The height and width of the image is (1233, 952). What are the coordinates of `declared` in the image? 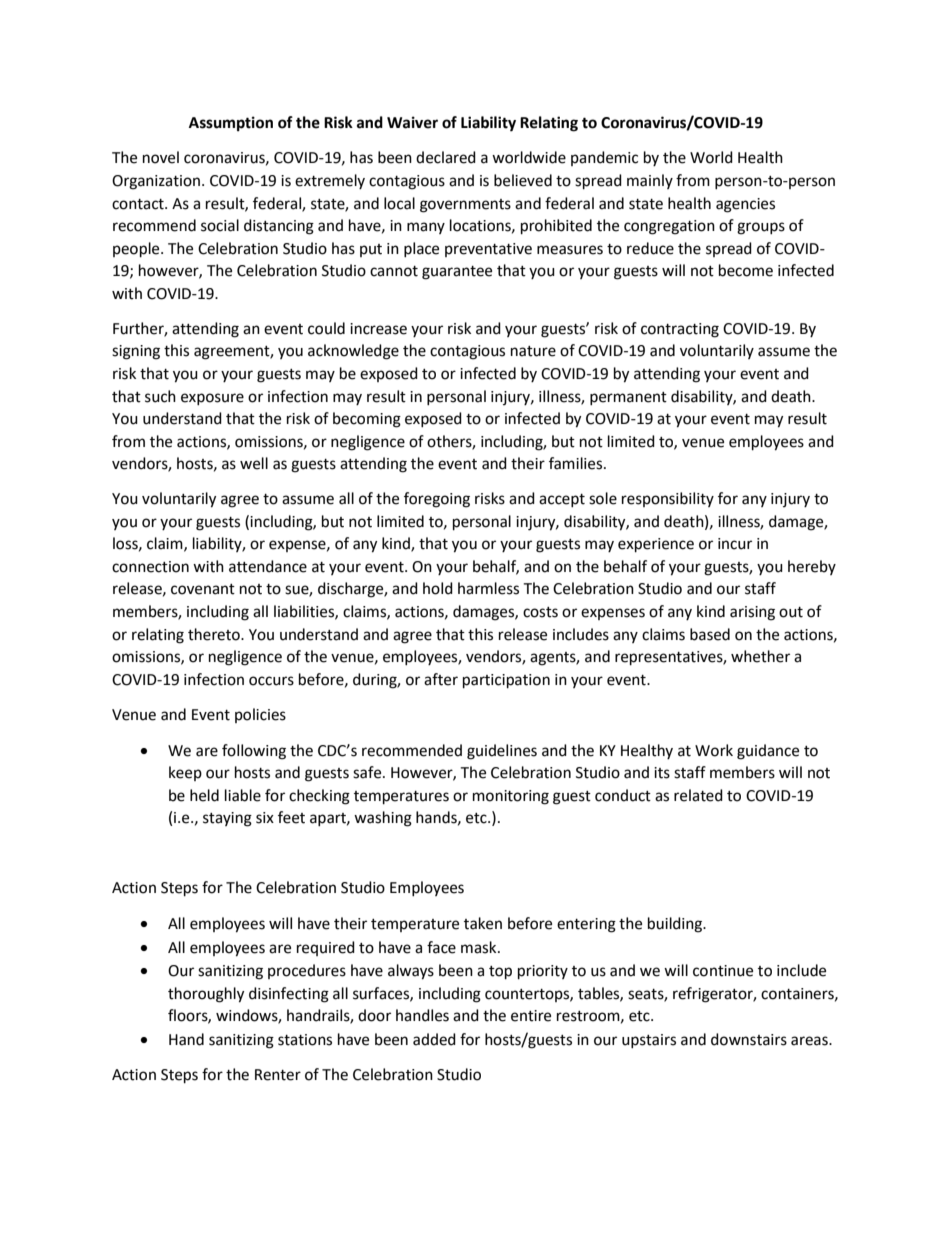 It's located at (446, 157).
